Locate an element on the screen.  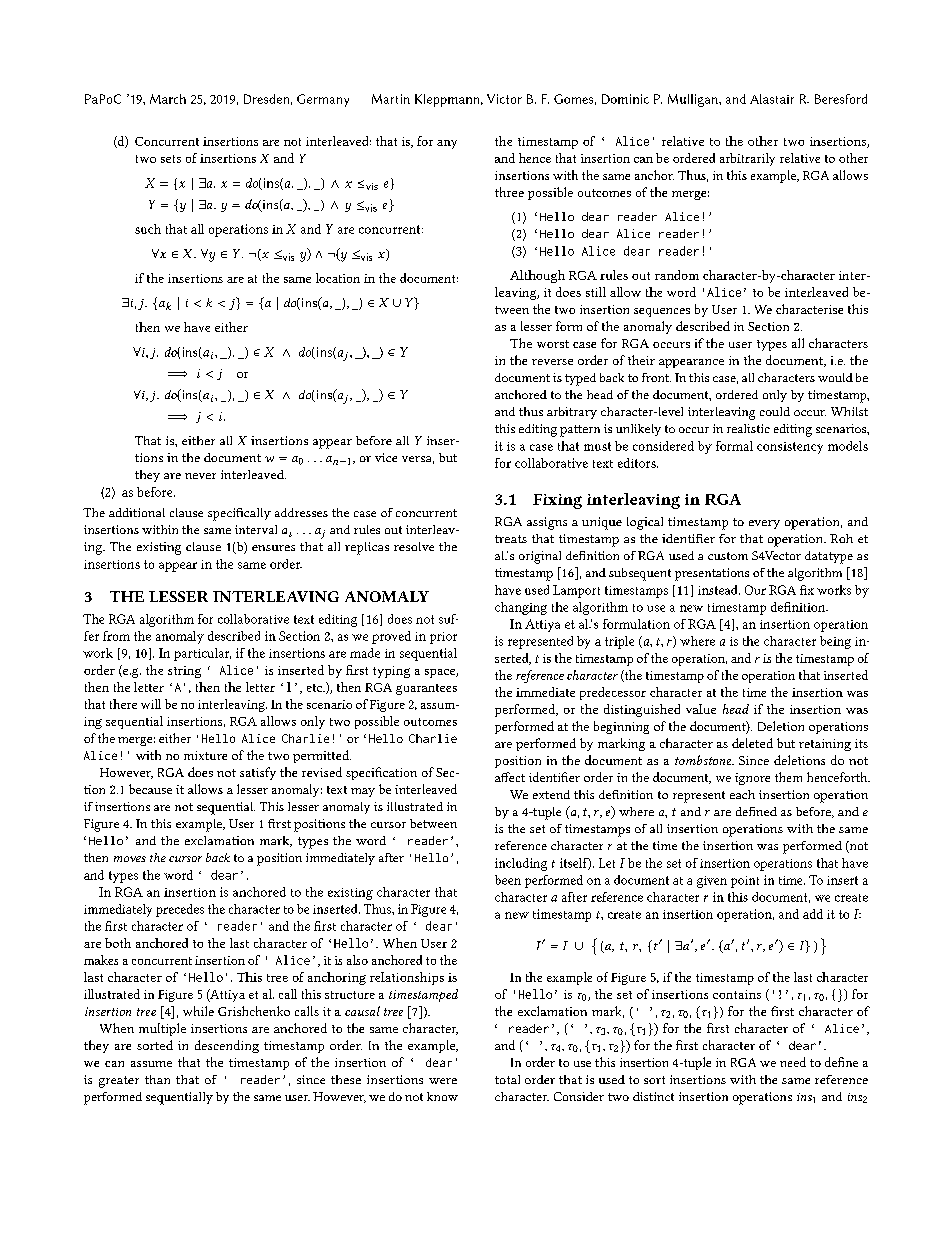
Victor is located at coordinates (504, 99).
